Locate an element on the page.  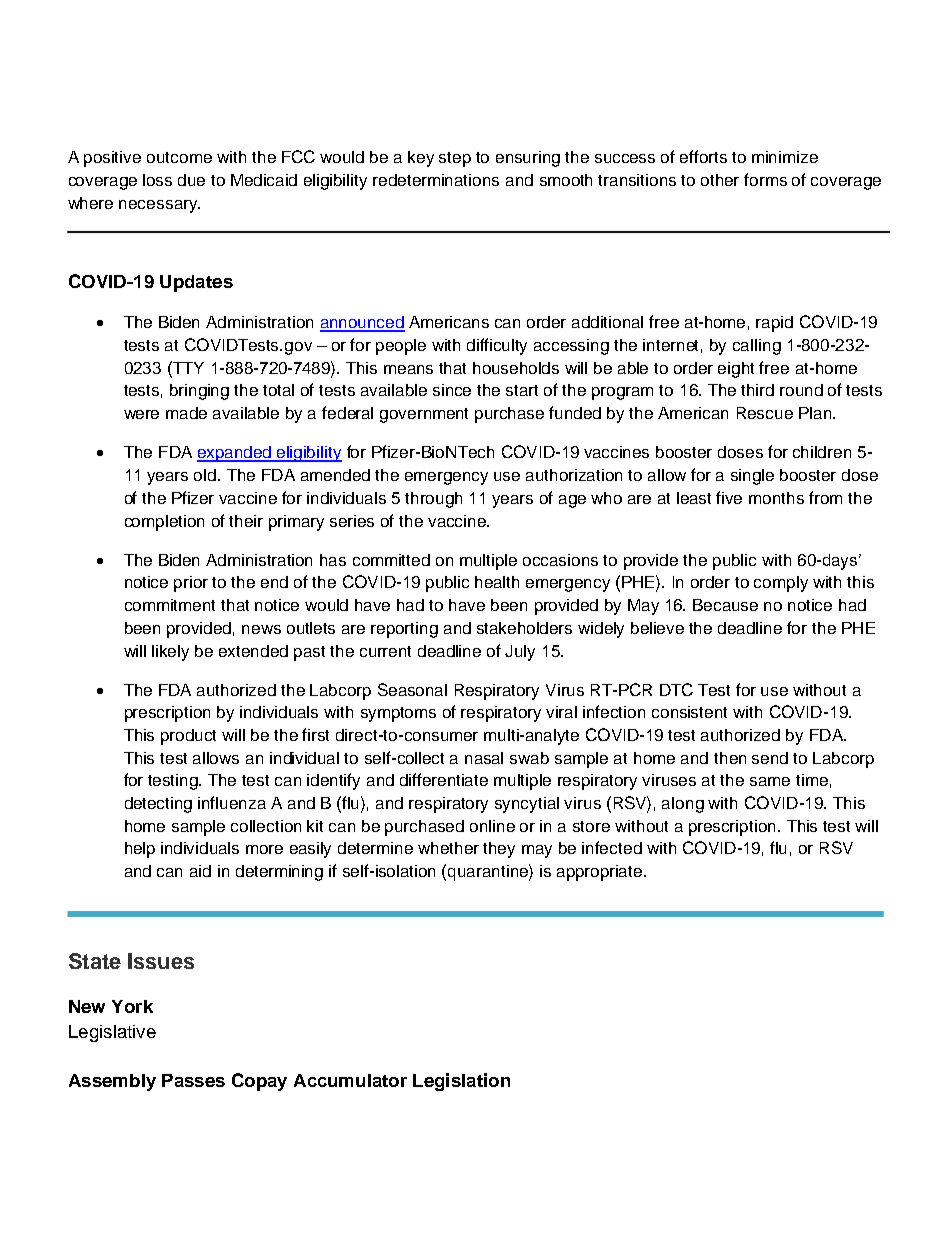
step is located at coordinates (455, 159).
